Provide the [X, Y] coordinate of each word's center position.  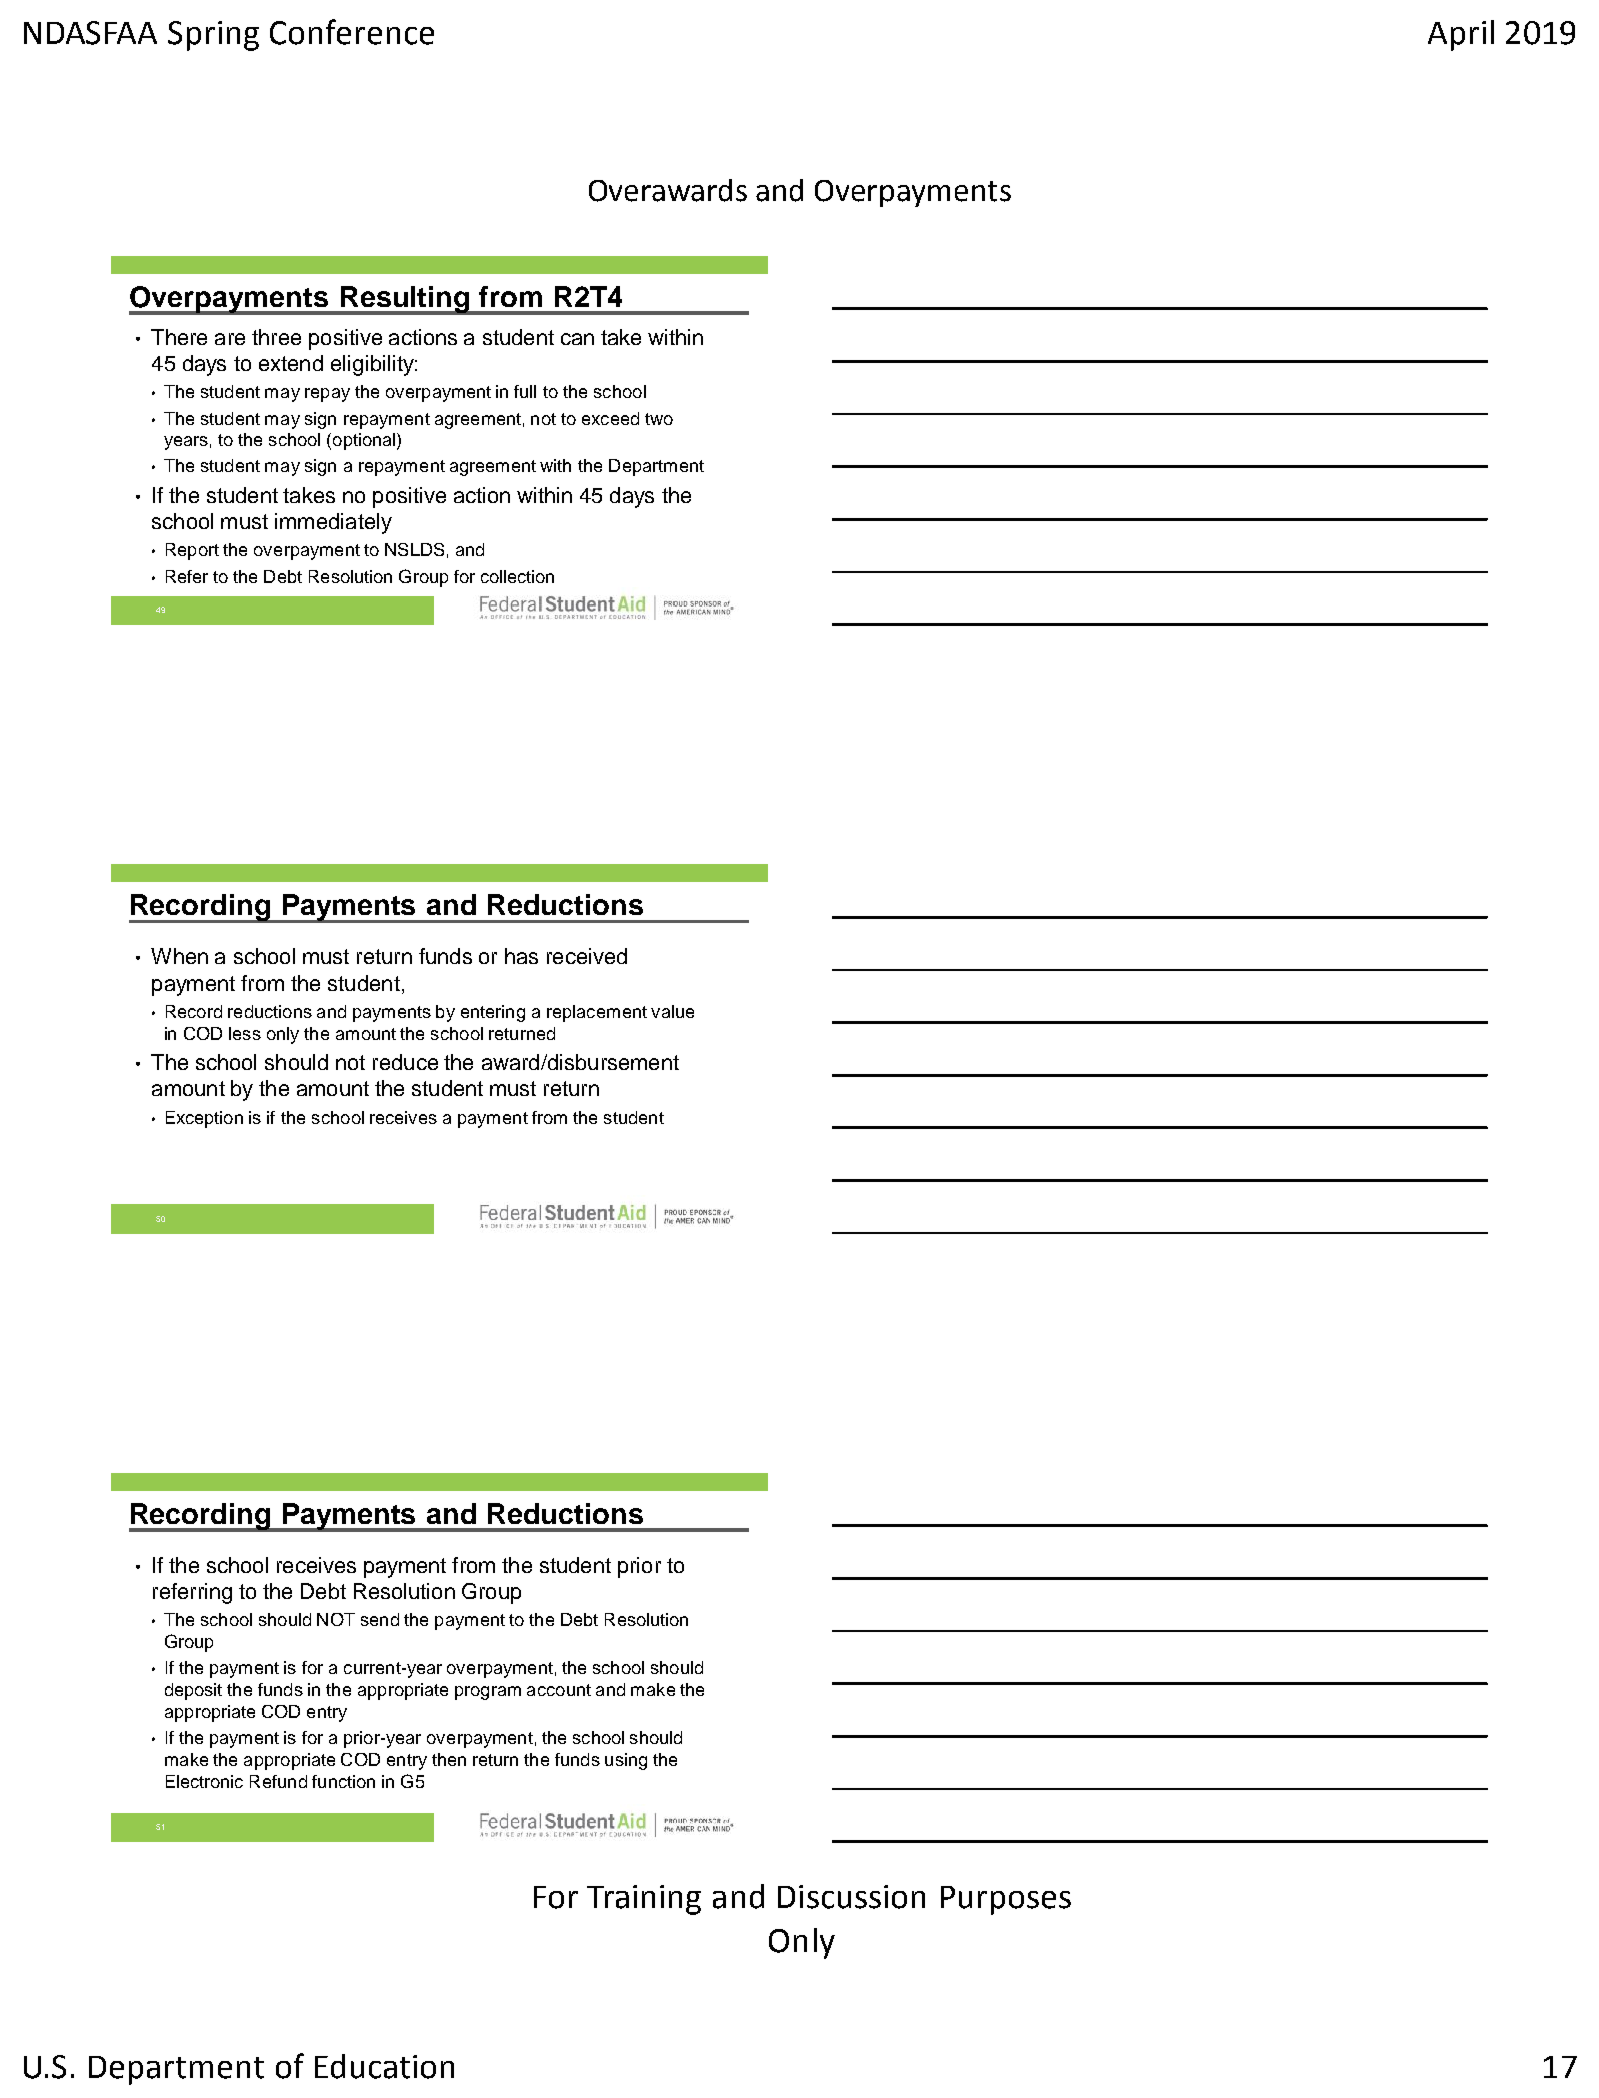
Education [384, 2066]
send [380, 1619]
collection [517, 576]
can [577, 339]
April [1461, 35]
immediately [333, 523]
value [672, 1011]
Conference [352, 32]
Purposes [1006, 1900]
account [559, 1690]
